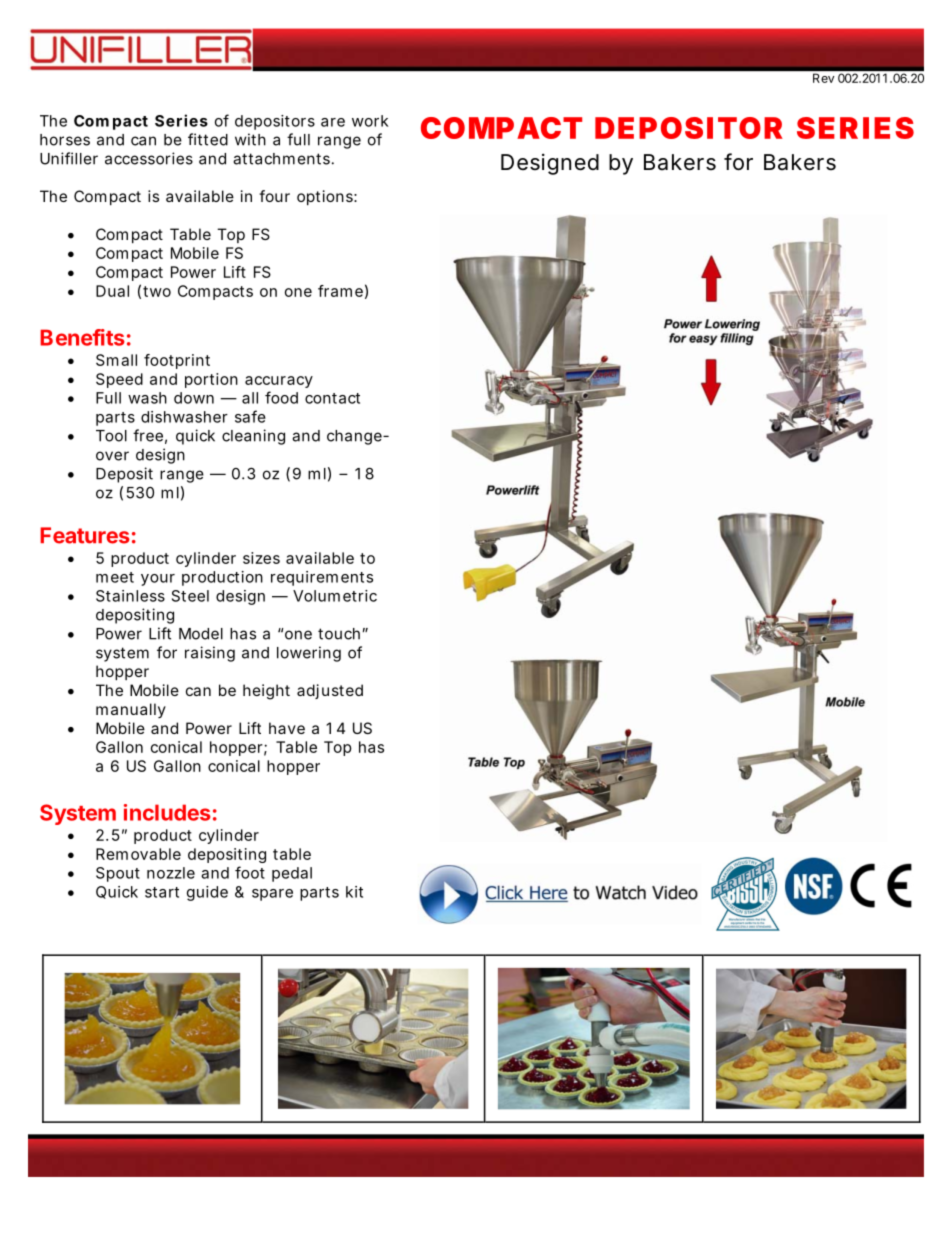 The image size is (952, 1233). I want to click on horses, so click(65, 140).
